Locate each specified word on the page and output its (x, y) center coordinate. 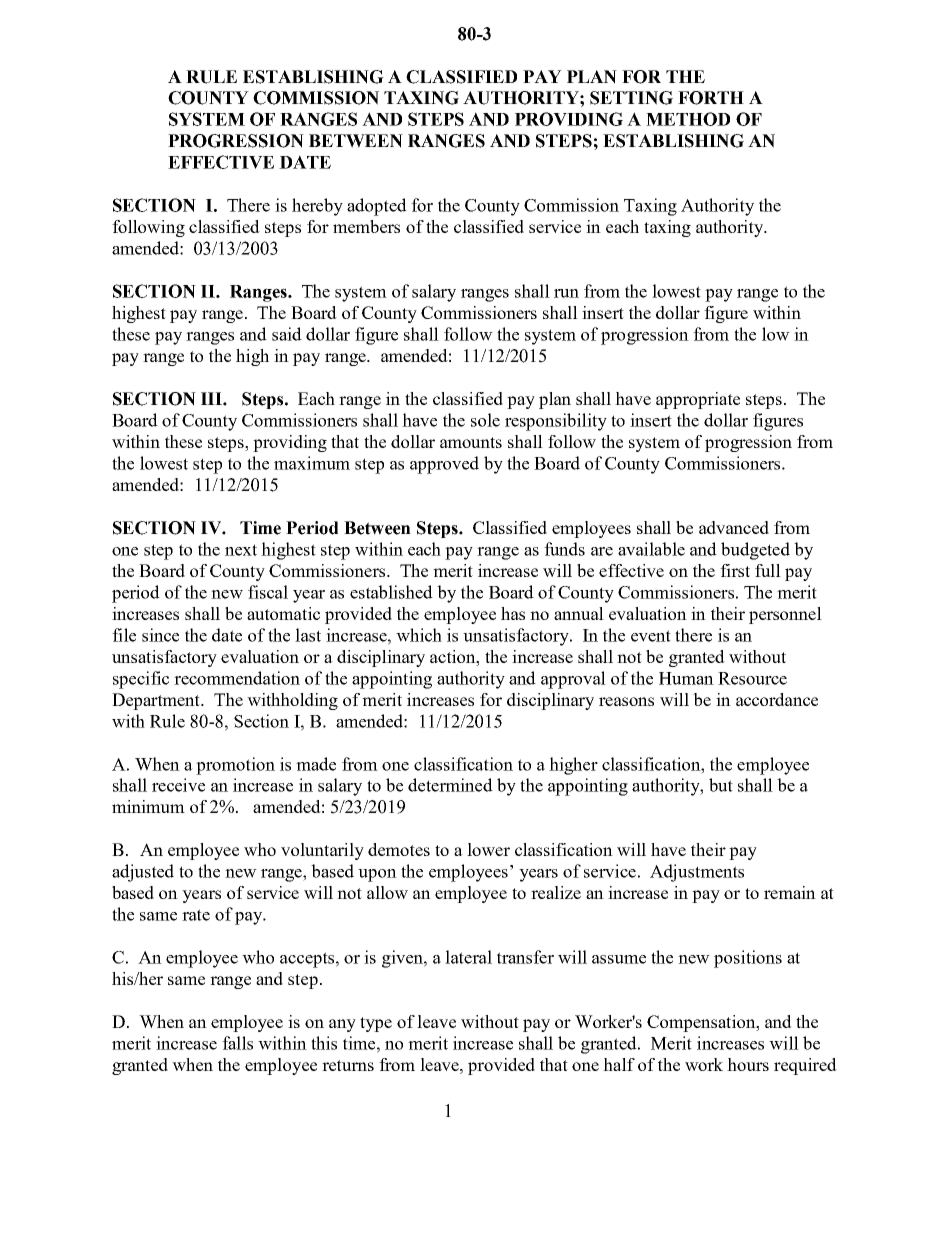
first (735, 570)
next (241, 550)
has (513, 613)
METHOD (688, 119)
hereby (317, 207)
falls (237, 1043)
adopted (377, 207)
